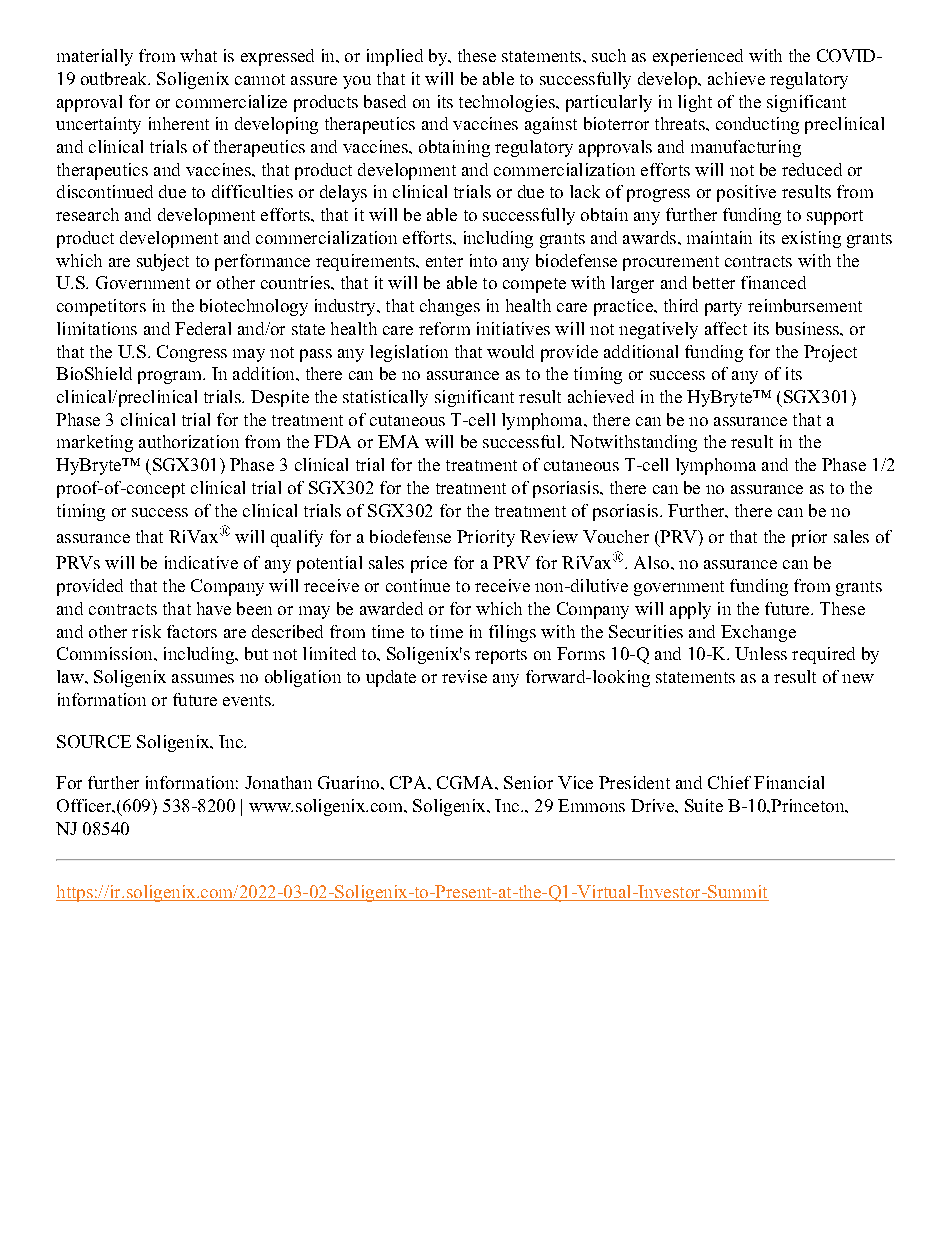 Image resolution: width=952 pixels, height=1233 pixels. I want to click on changes, so click(450, 307).
